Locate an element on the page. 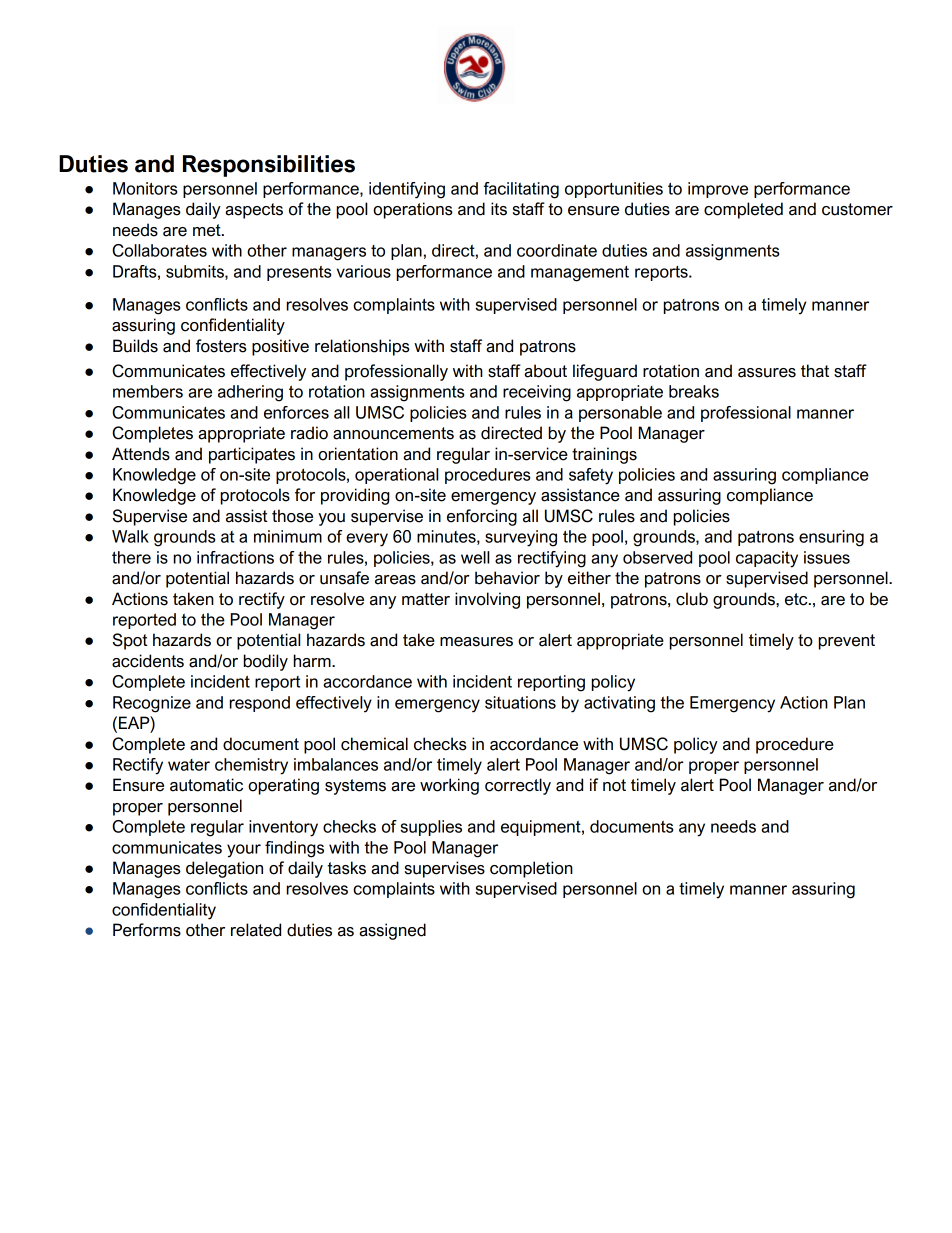 This image has height=1233, width=952. about is located at coordinates (545, 371).
